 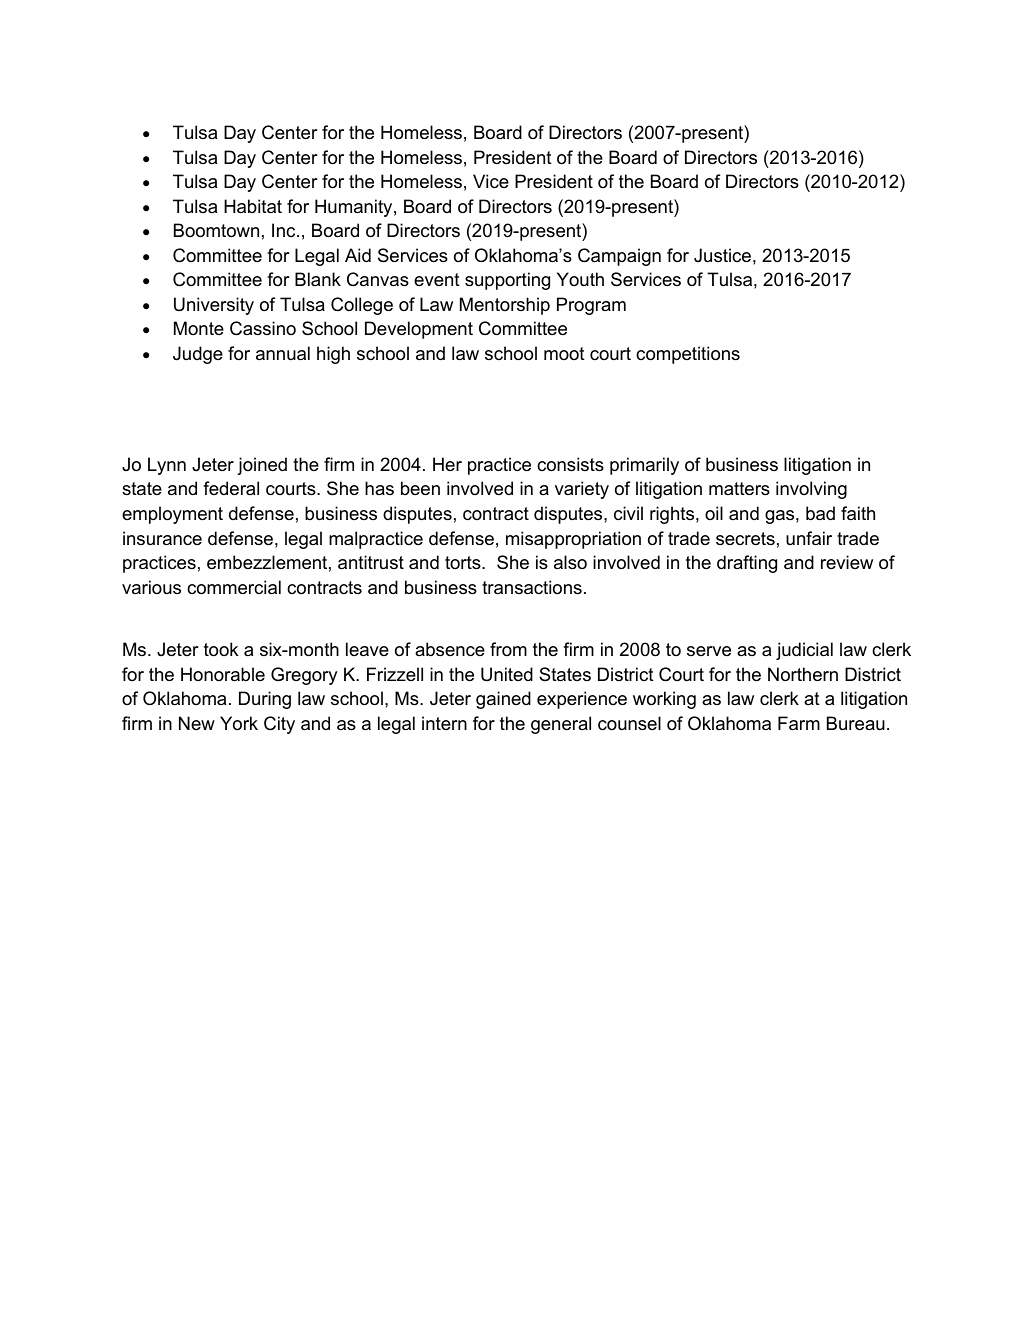 I want to click on York, so click(x=239, y=723).
